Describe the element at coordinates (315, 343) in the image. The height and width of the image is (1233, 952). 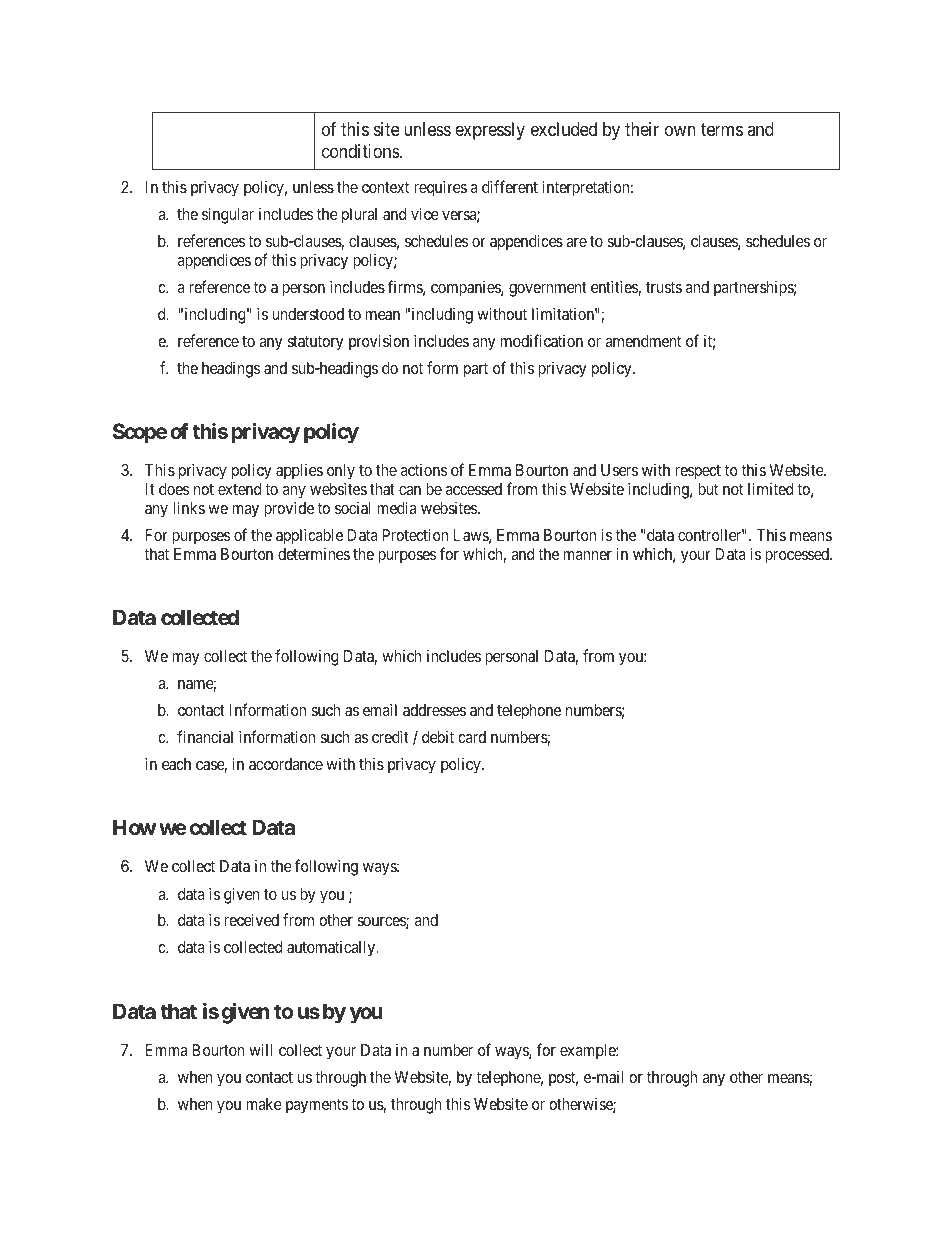
I see `statutory` at that location.
